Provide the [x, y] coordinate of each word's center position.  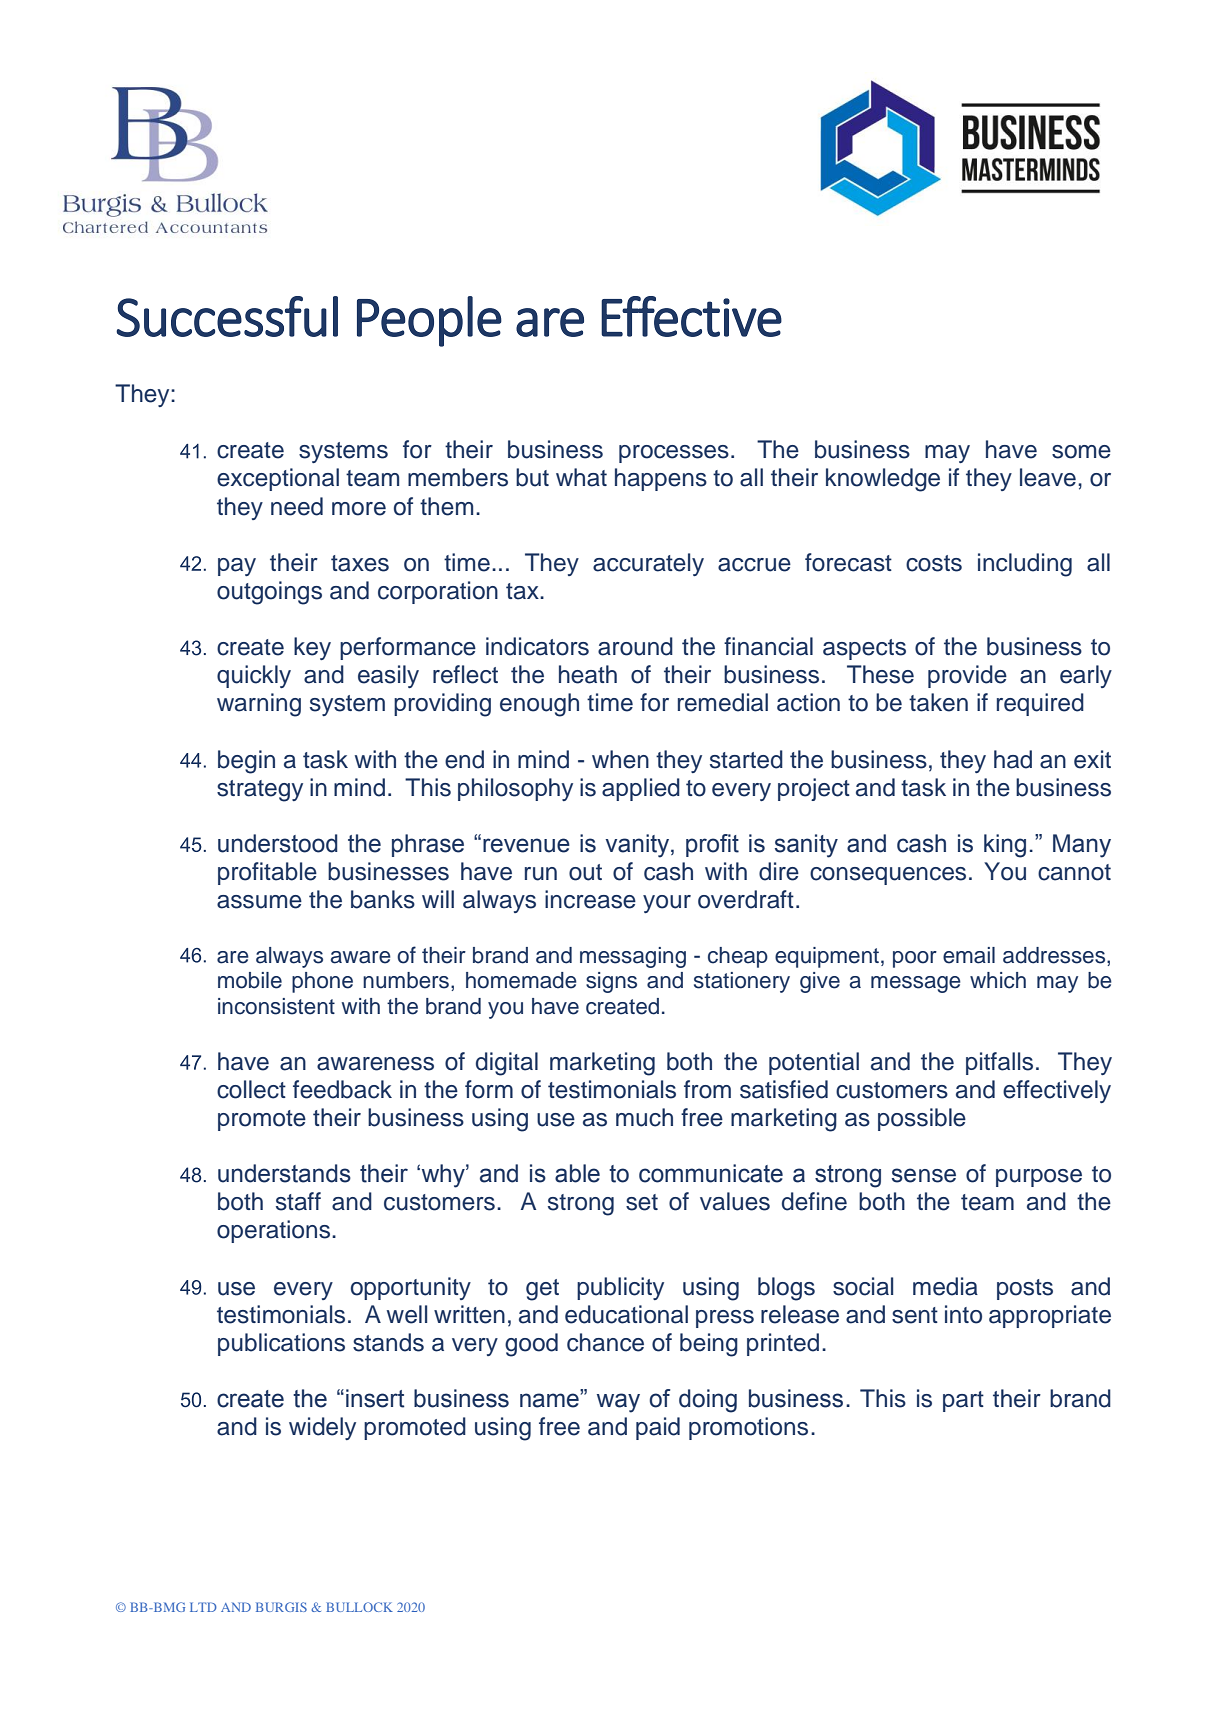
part [963, 1401]
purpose [1039, 1178]
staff [298, 1201]
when [620, 759]
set [642, 1202]
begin [246, 762]
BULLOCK [359, 1607]
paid [658, 1428]
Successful [227, 316]
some [1081, 452]
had [1013, 759]
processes [674, 454]
